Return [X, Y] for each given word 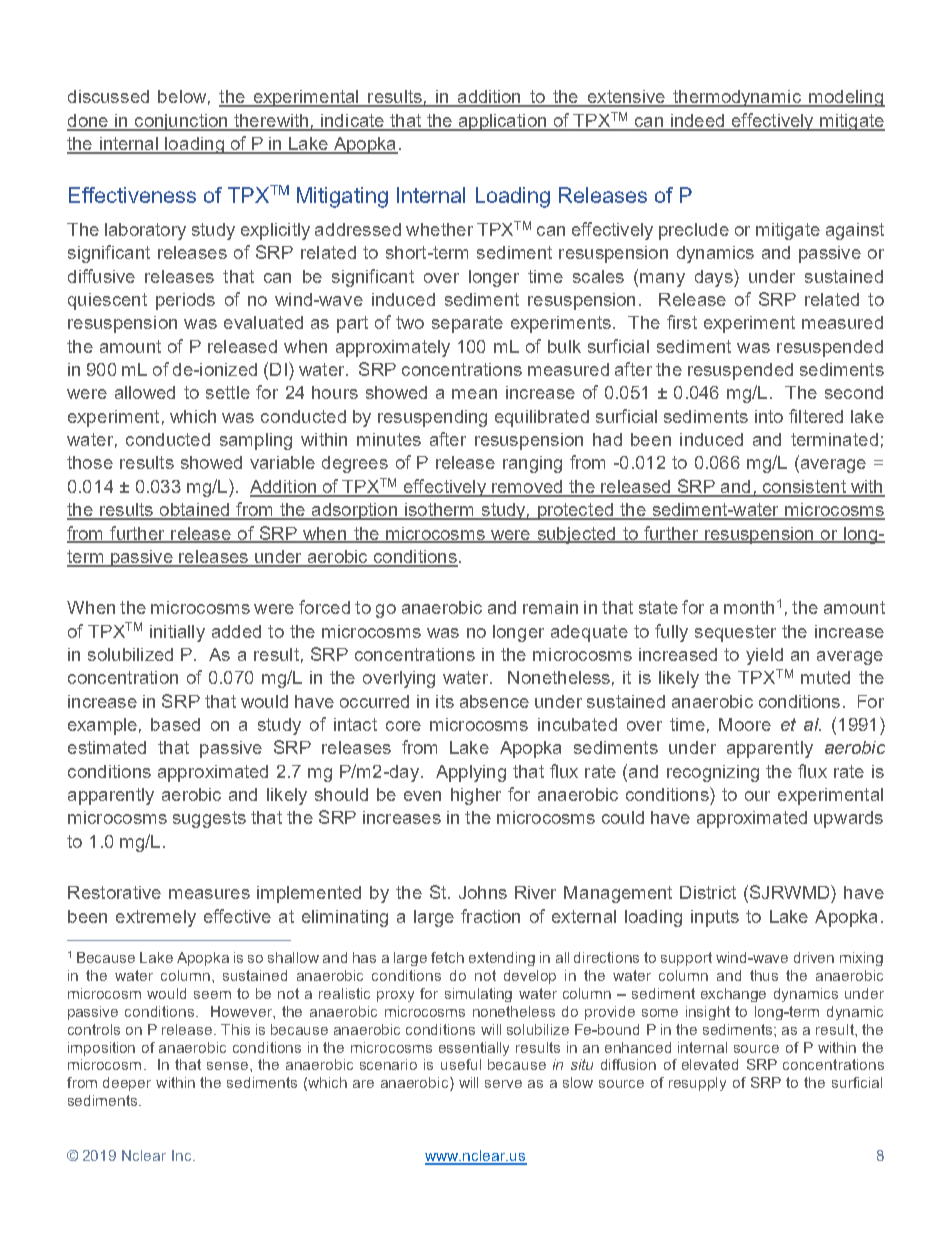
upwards [848, 819]
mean [474, 394]
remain [550, 607]
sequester [735, 633]
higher [476, 796]
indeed [697, 122]
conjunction [181, 122]
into [769, 416]
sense [229, 1066]
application [502, 122]
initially [177, 633]
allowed [145, 392]
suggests [209, 819]
